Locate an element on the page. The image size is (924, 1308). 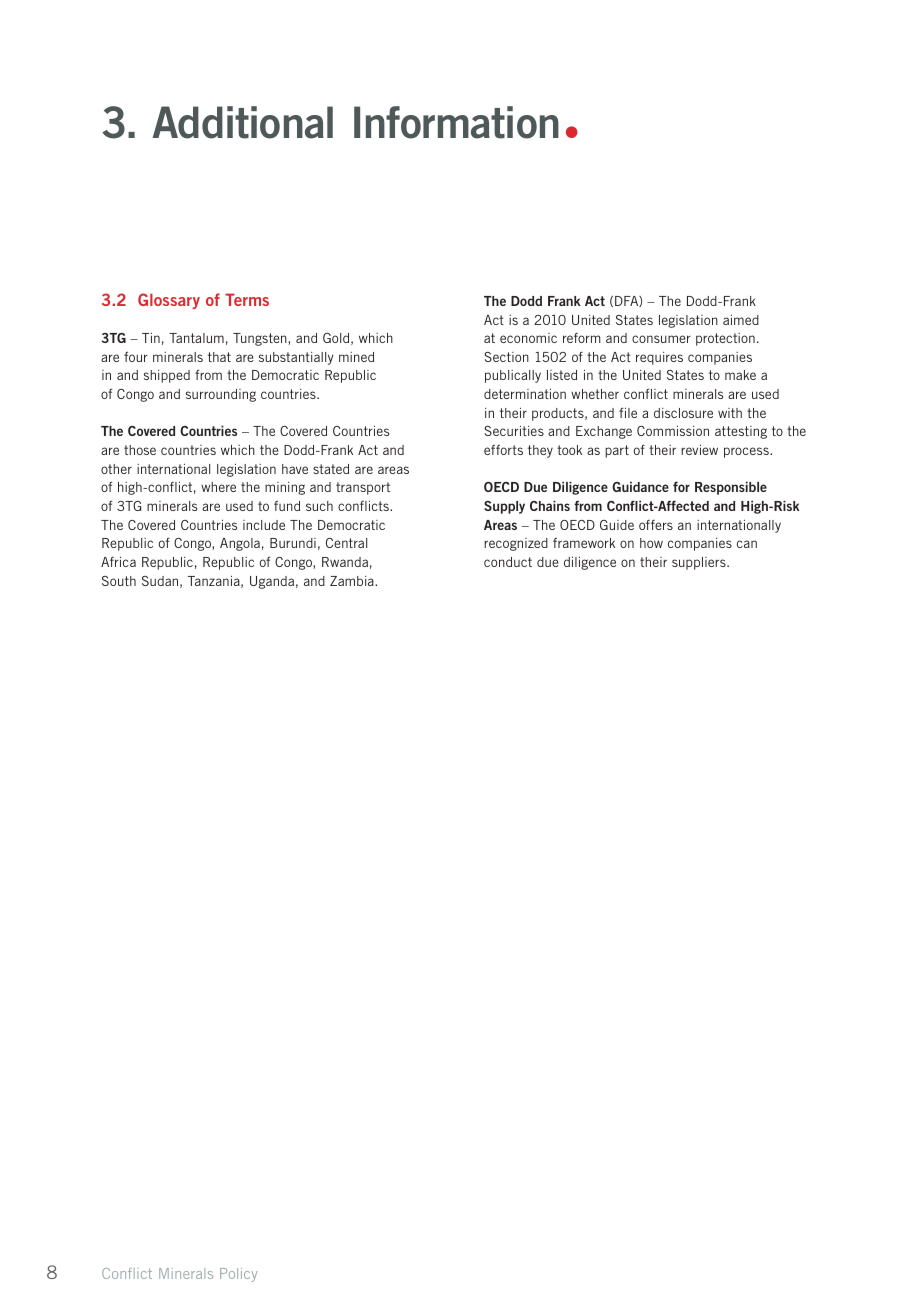
Africa is located at coordinates (118, 561).
